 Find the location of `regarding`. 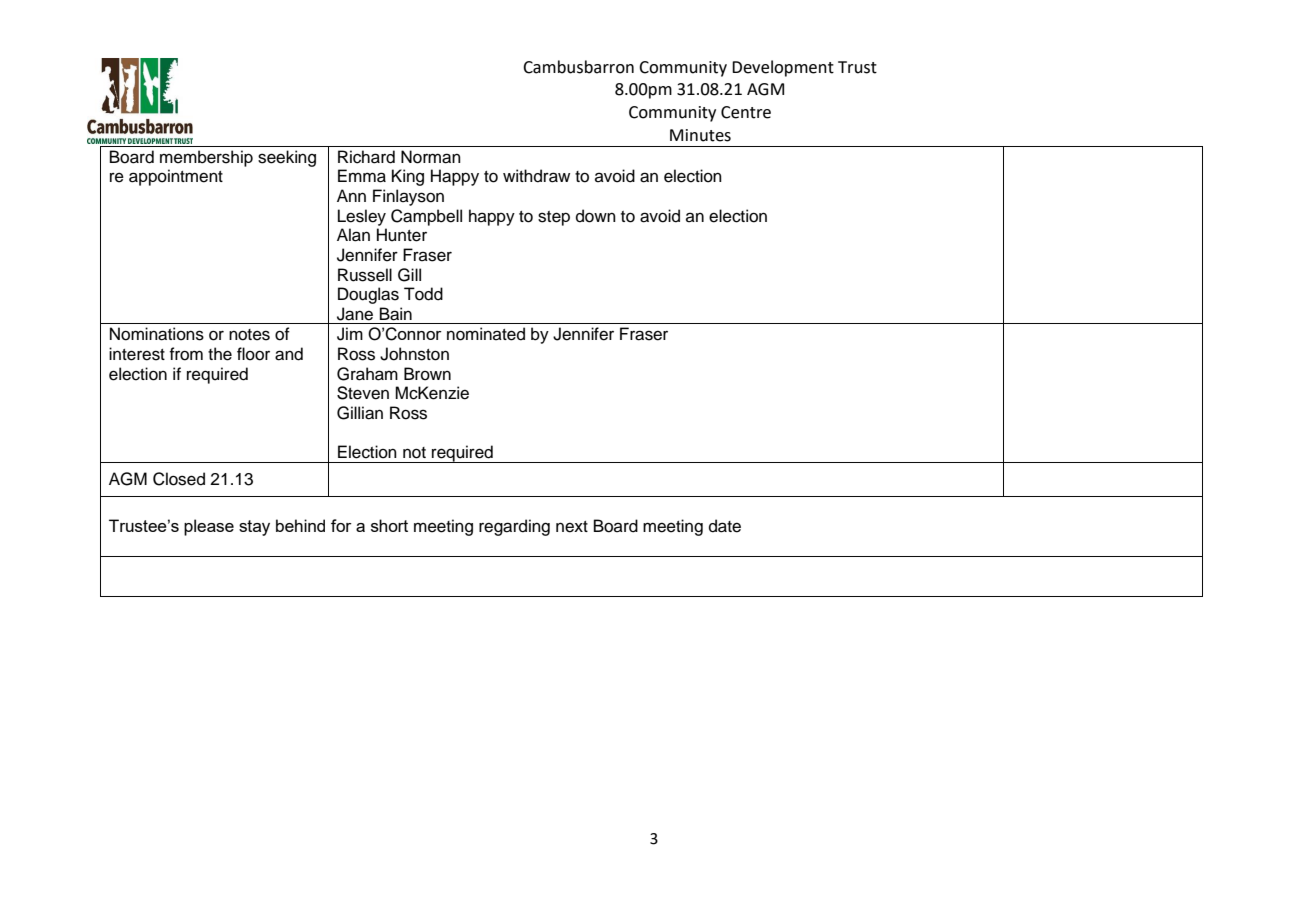

regarding is located at coordinates (514, 527).
